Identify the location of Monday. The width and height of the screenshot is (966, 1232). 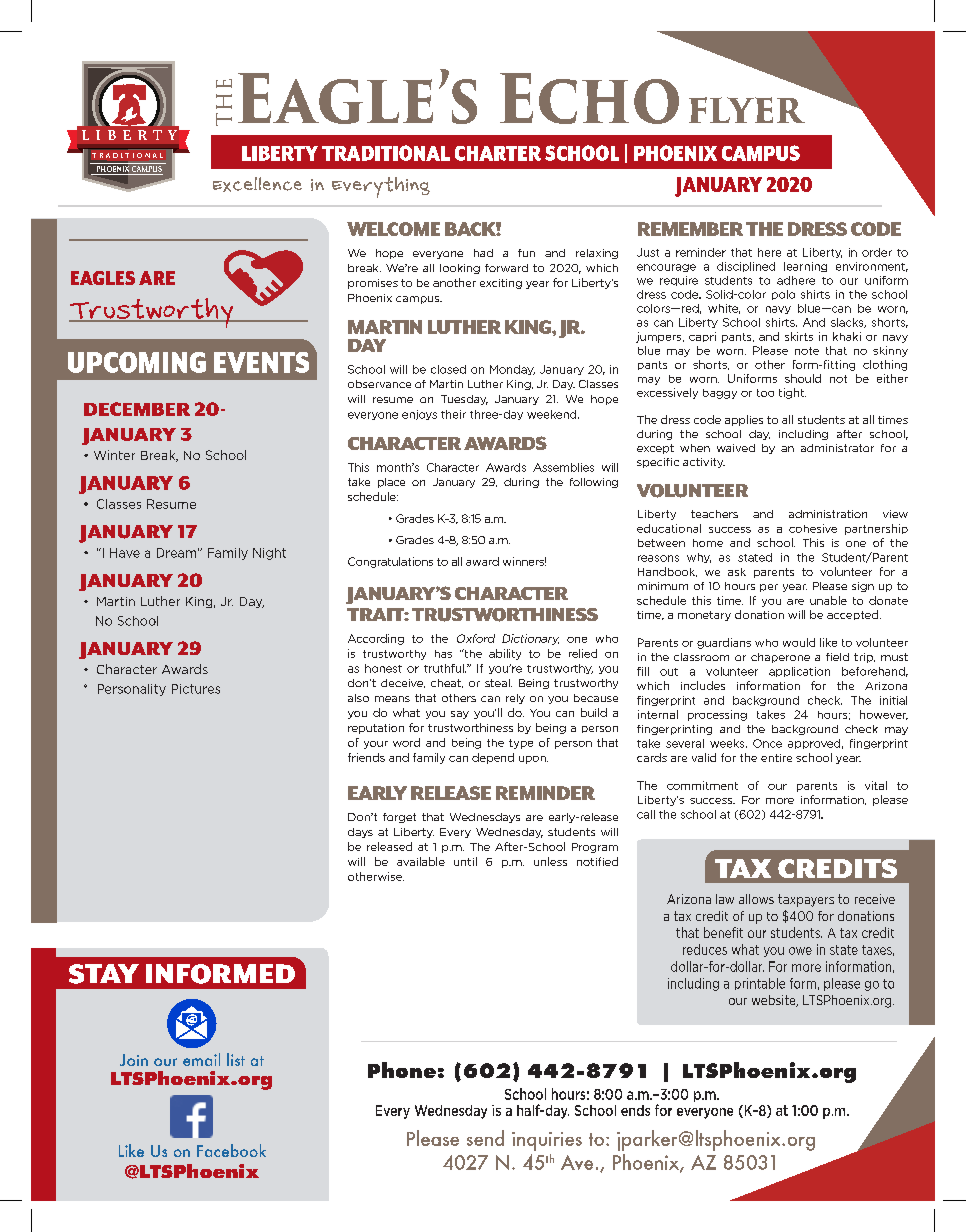
(512, 370).
